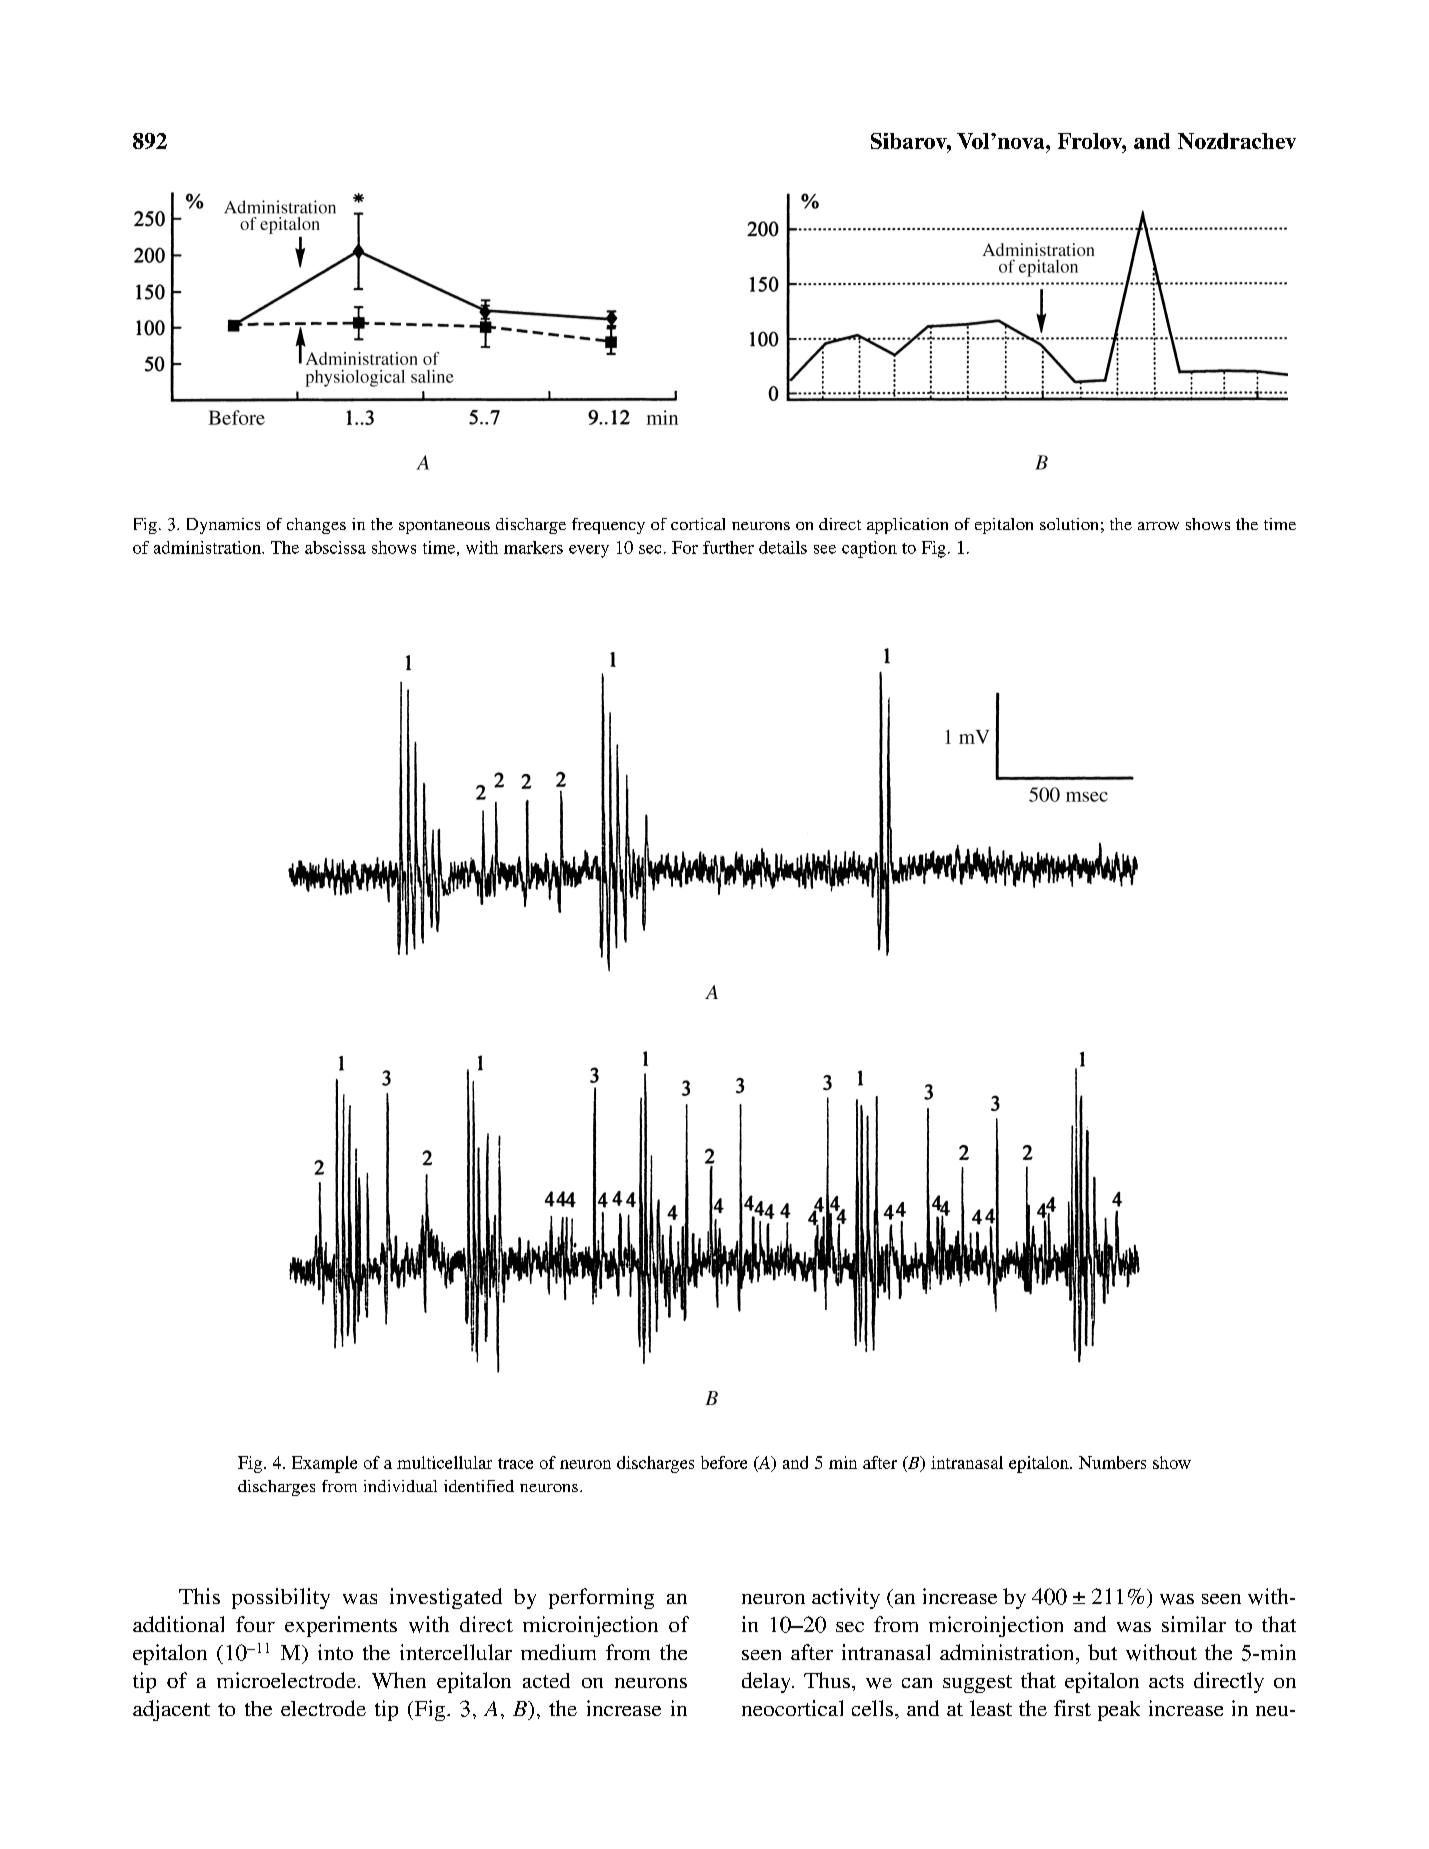  Describe the element at coordinates (589, 551) in the screenshot. I see `every` at that location.
